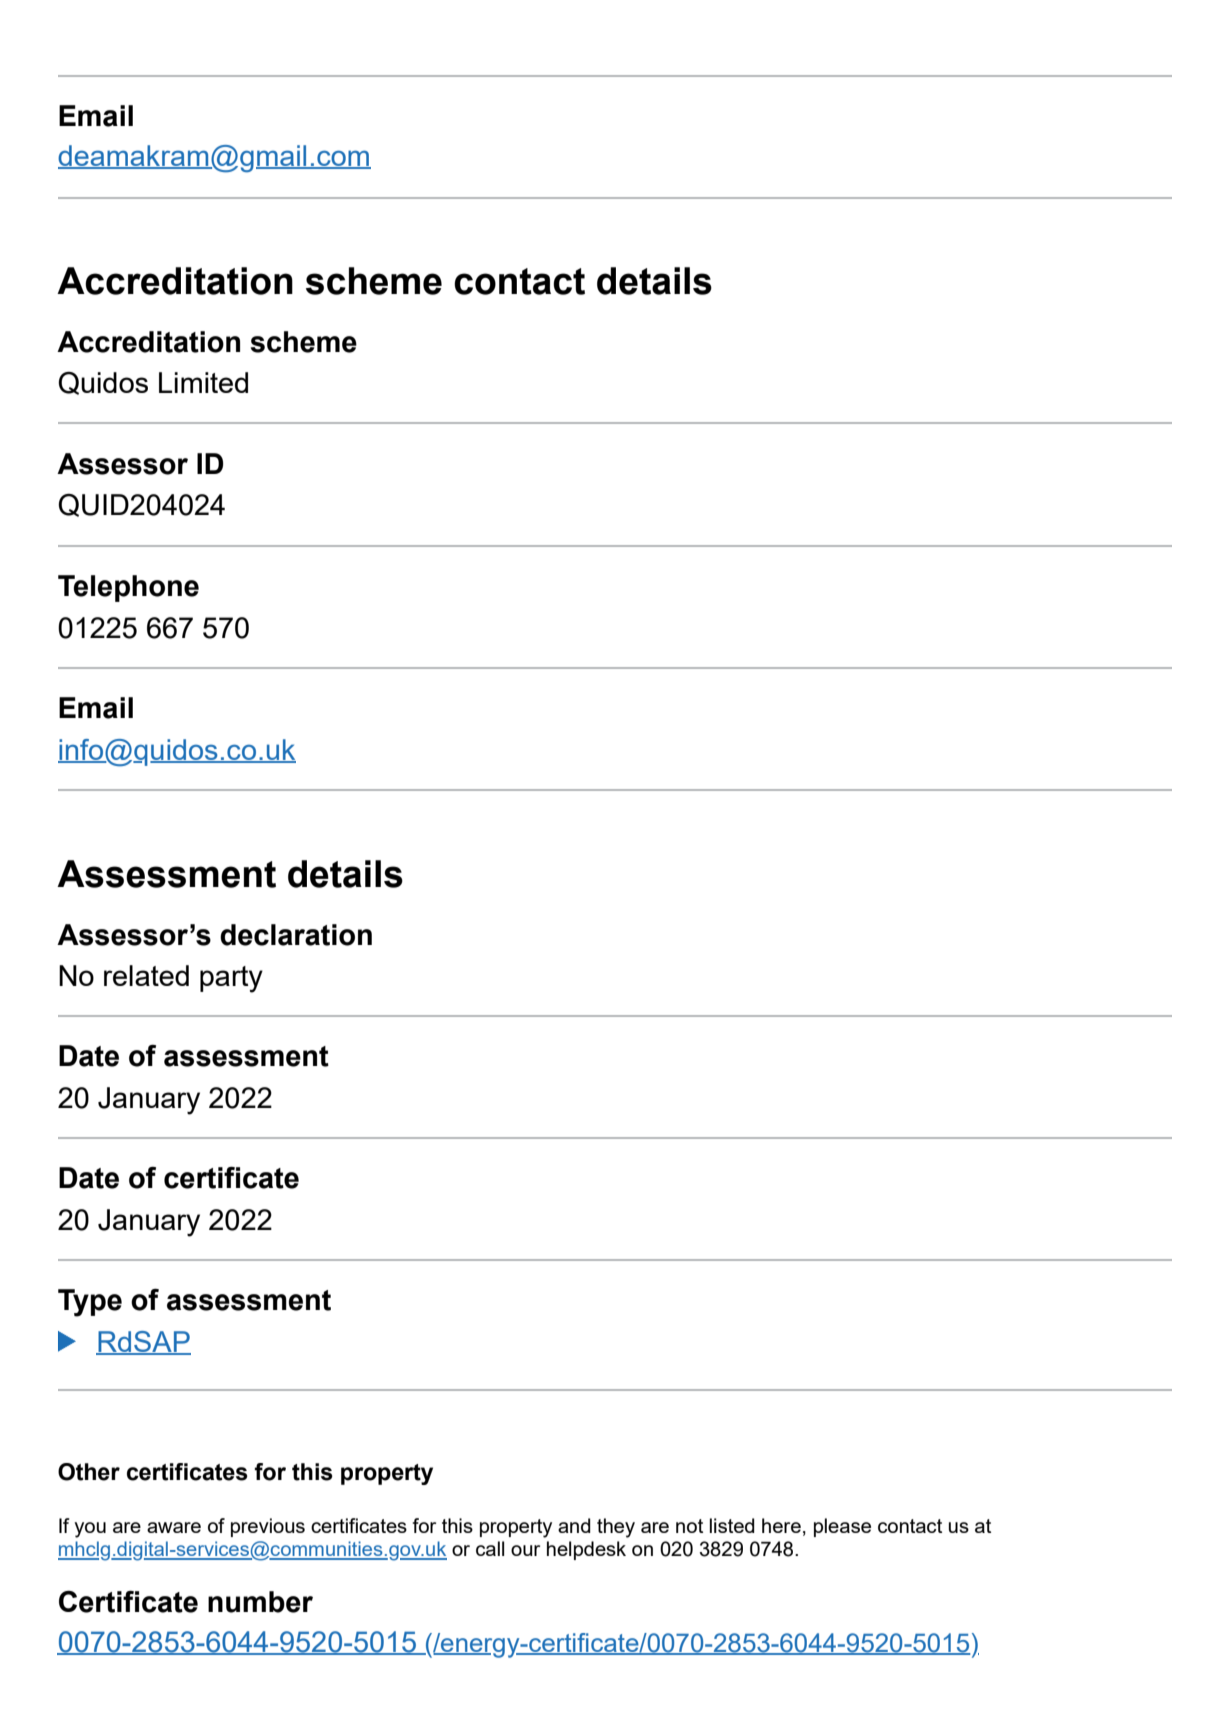 Image resolution: width=1229 pixels, height=1736 pixels. What do you see at coordinates (268, 1527) in the image?
I see `previous` at bounding box center [268, 1527].
